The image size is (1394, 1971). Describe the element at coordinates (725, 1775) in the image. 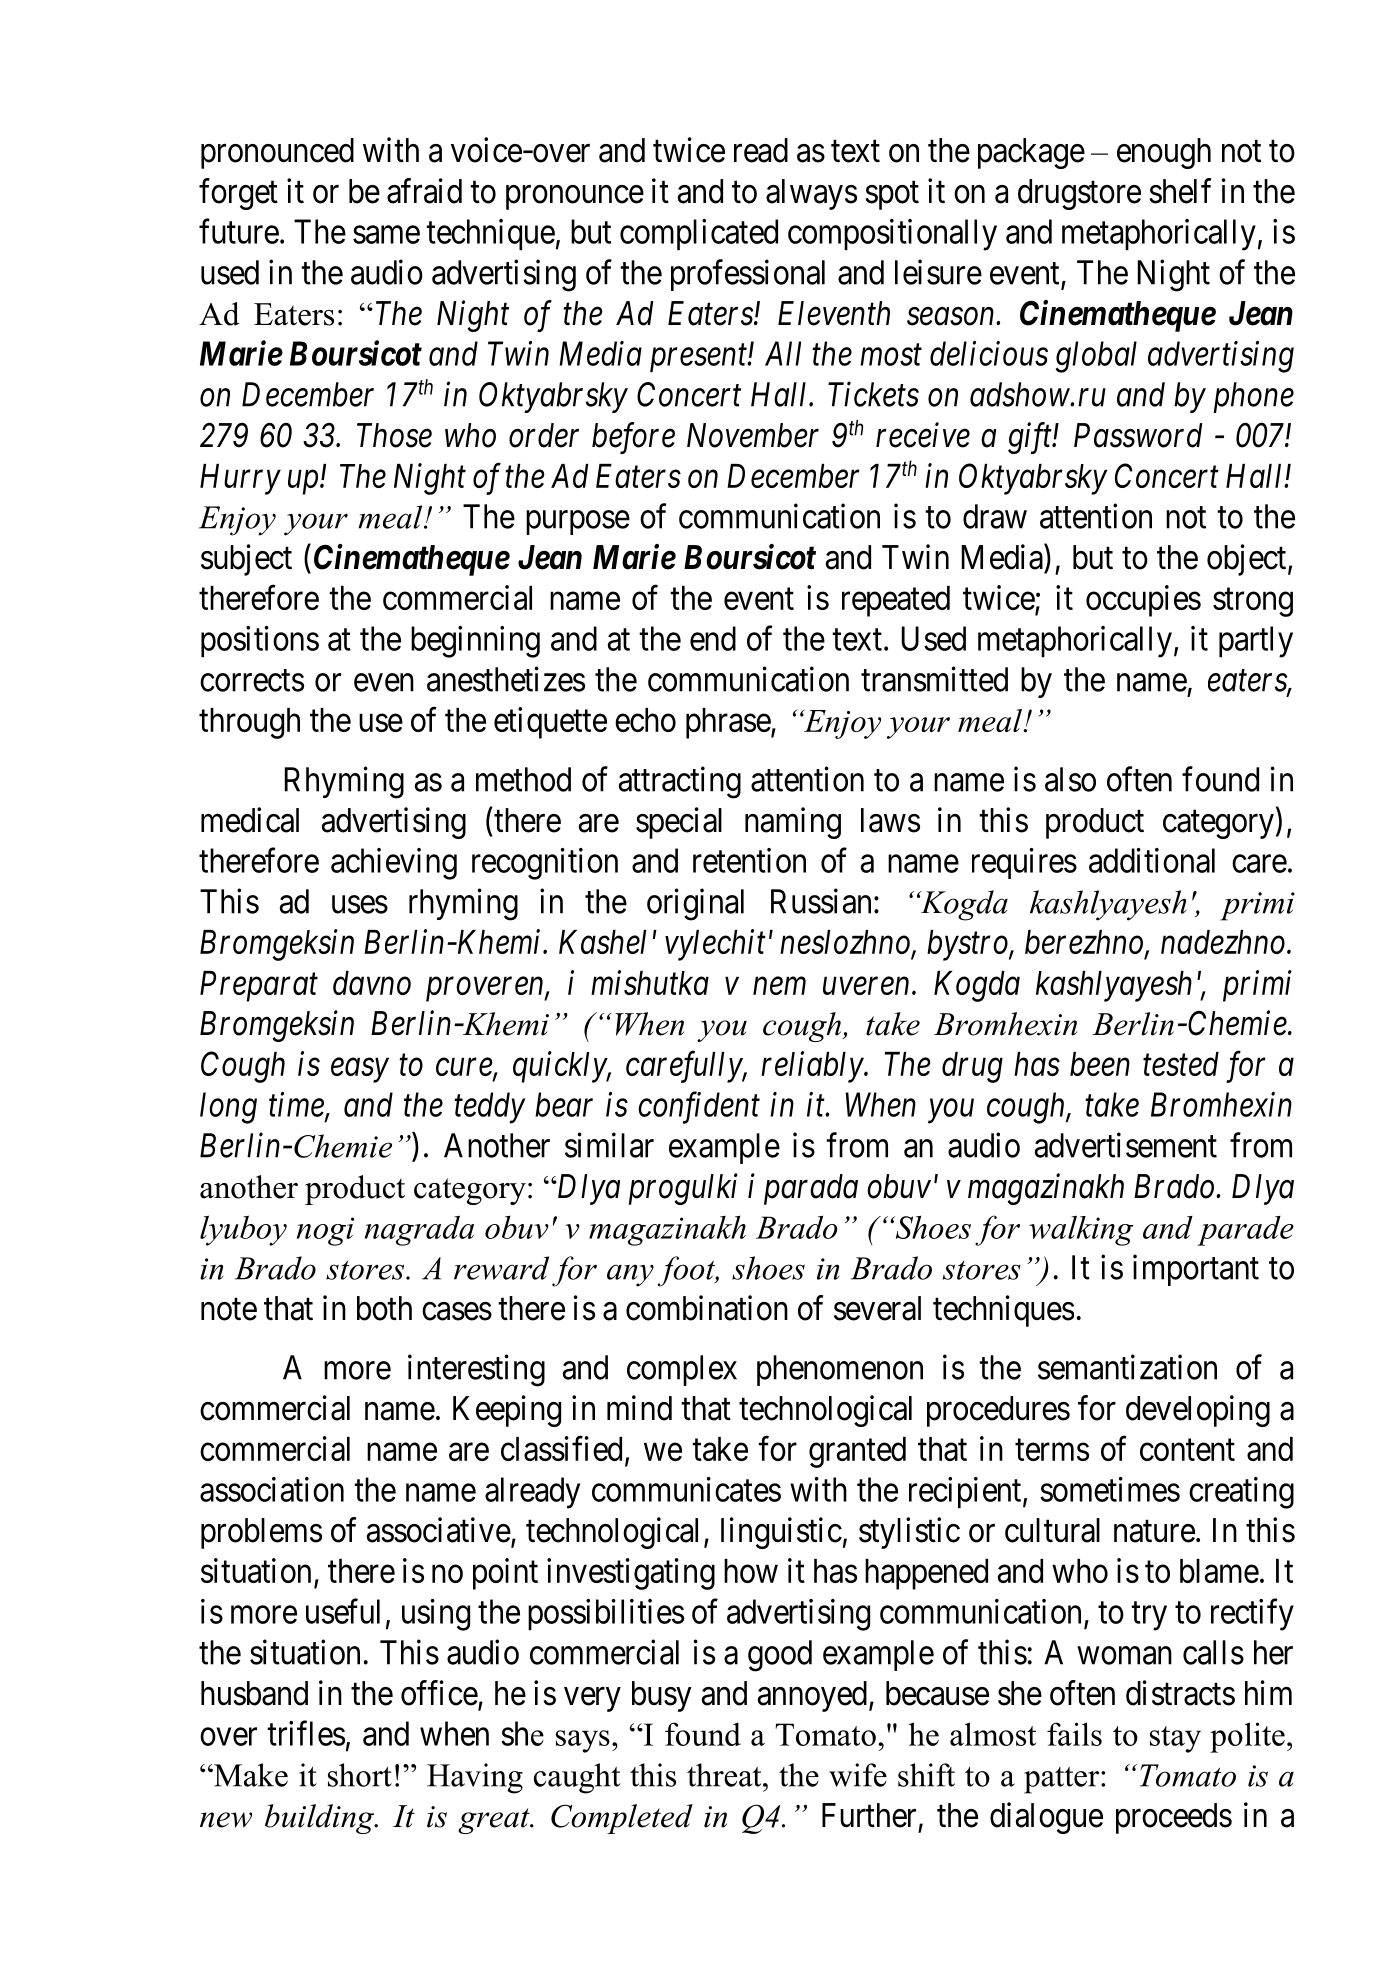

I see `threat` at that location.
